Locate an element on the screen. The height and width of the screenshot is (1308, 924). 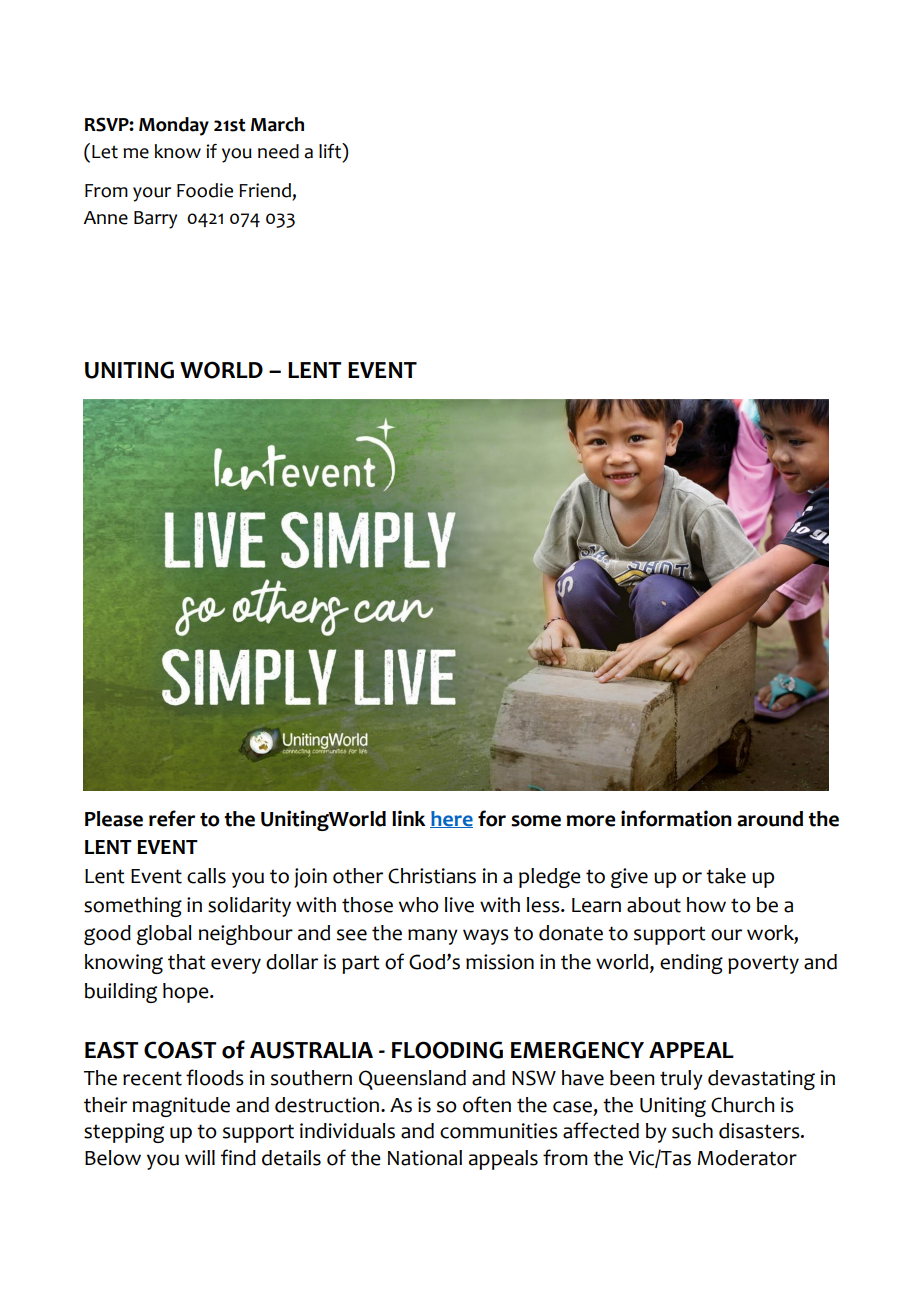
magnitude is located at coordinates (181, 1107).
